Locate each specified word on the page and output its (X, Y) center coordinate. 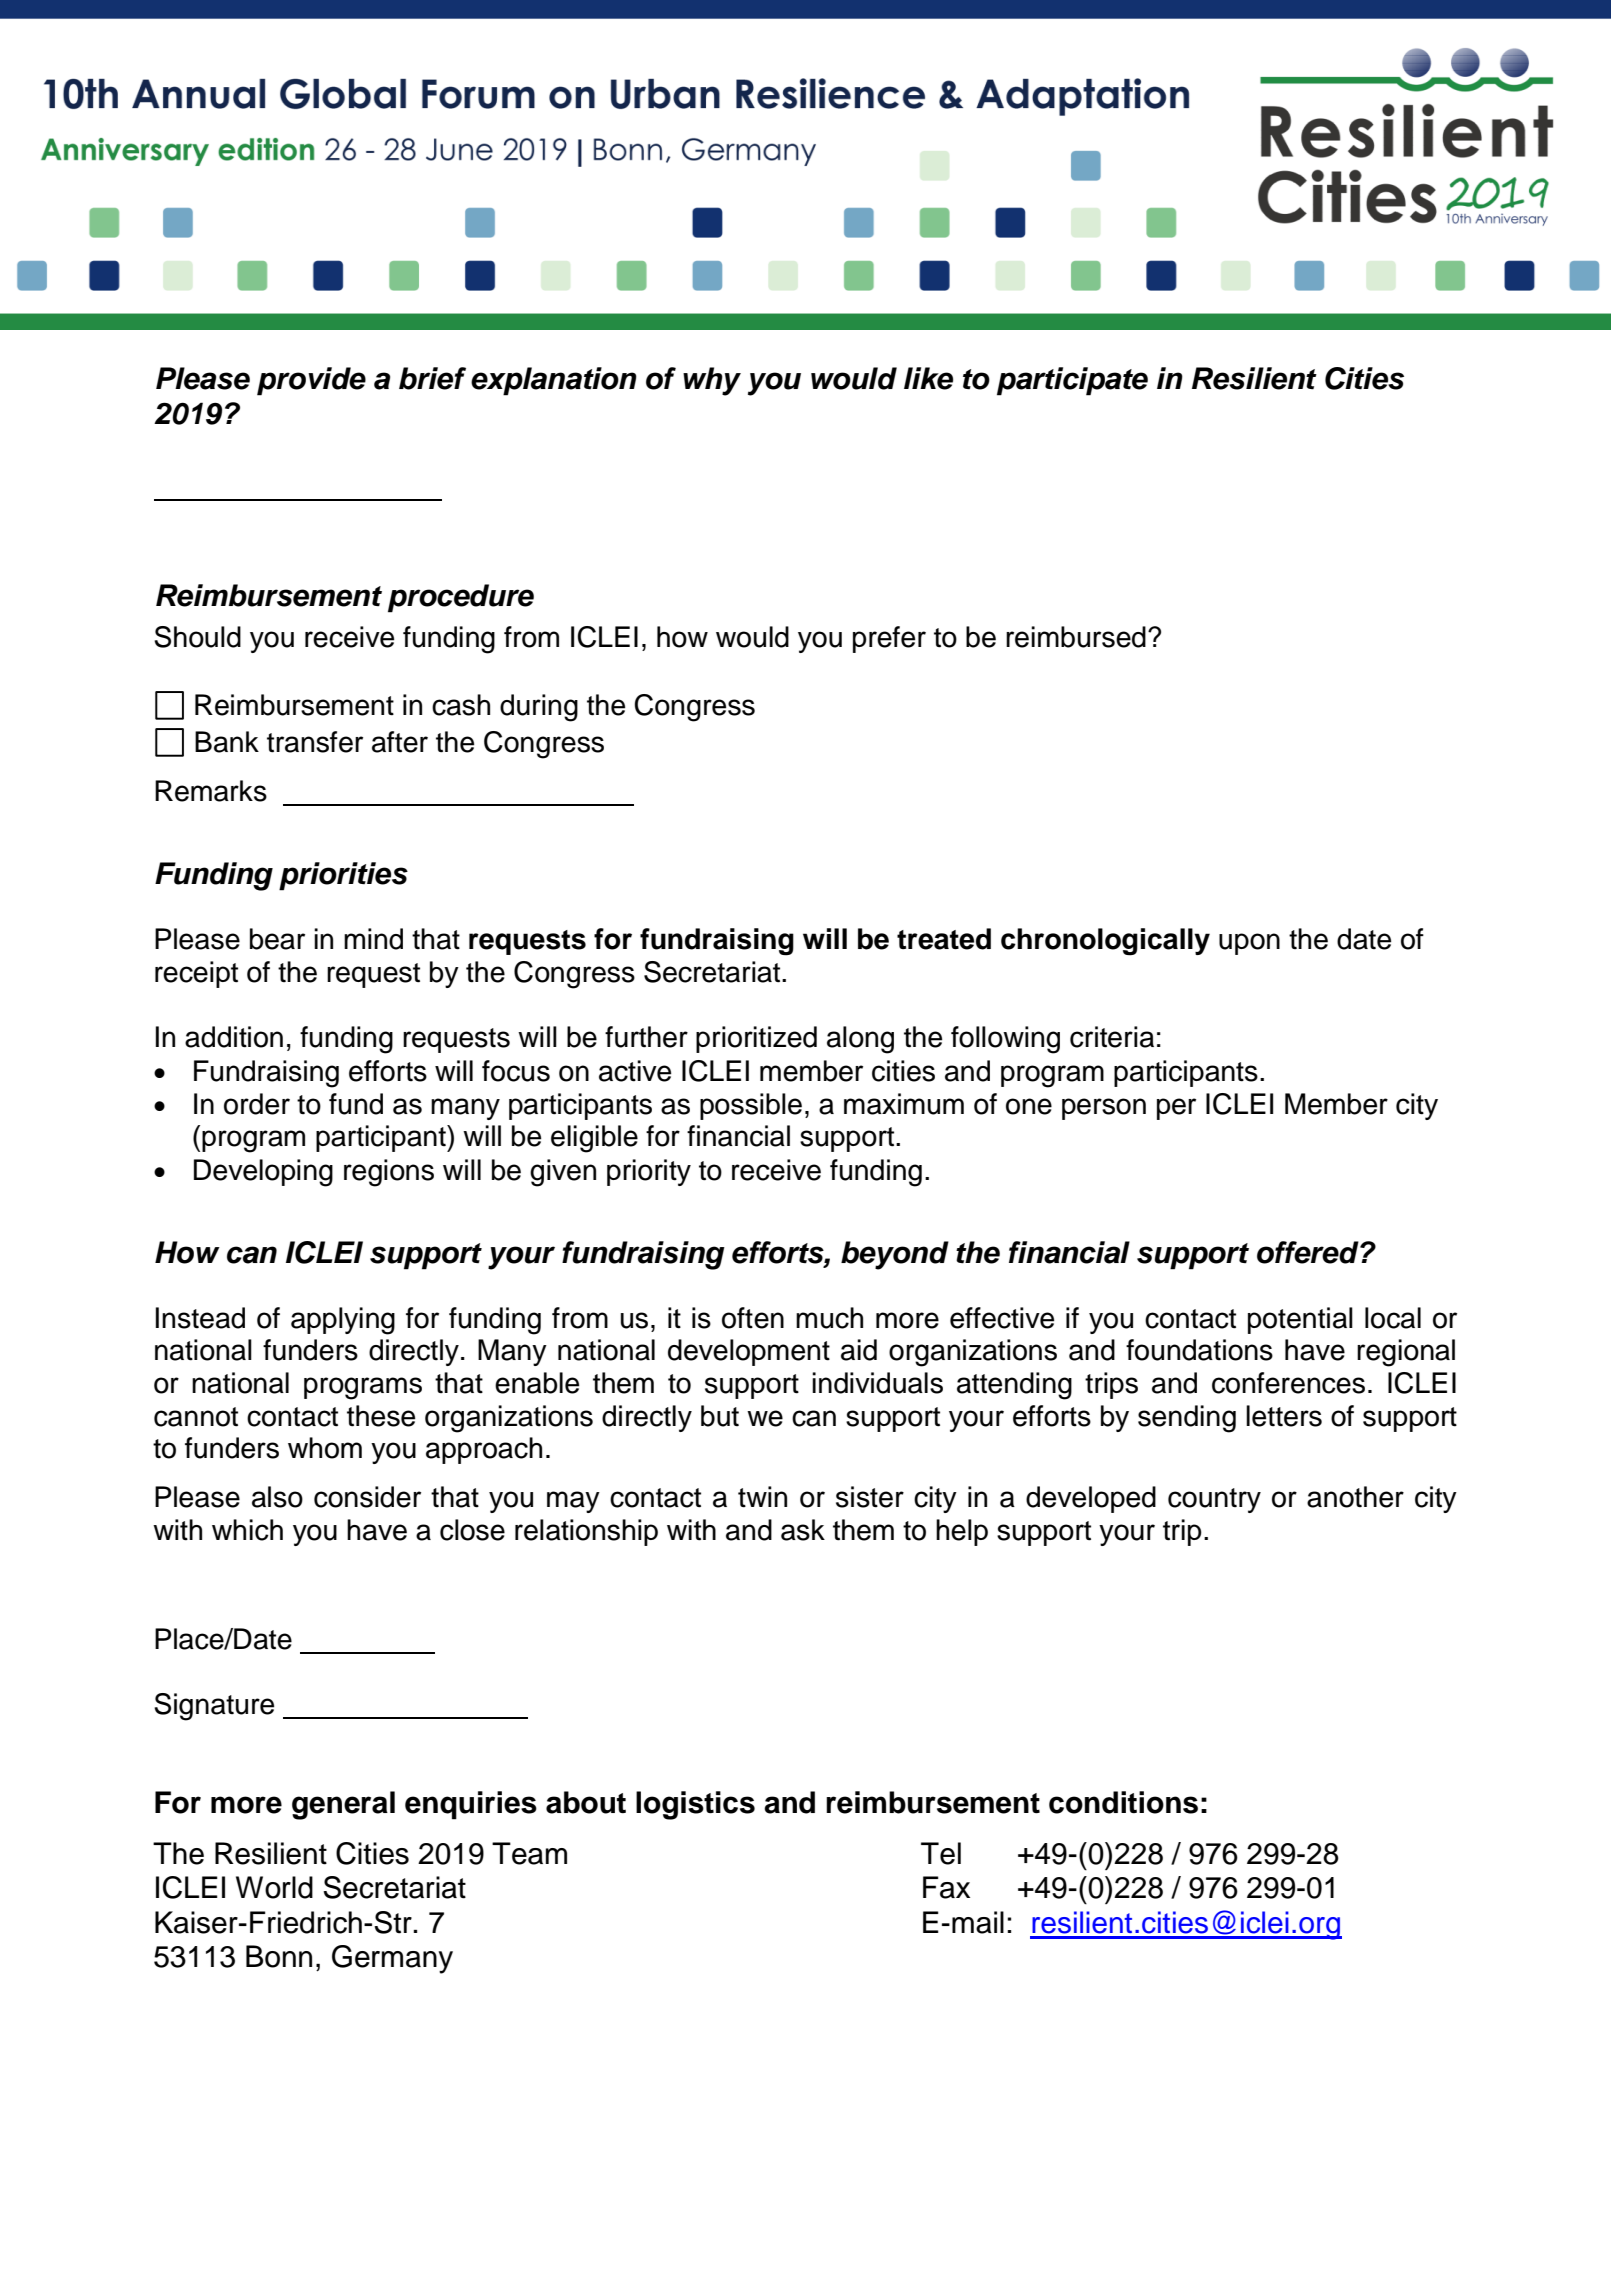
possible (751, 1106)
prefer (889, 639)
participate (1072, 381)
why (712, 381)
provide (311, 381)
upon (1249, 944)
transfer (315, 742)
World (274, 1887)
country (1214, 1500)
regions (389, 1173)
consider (367, 1497)
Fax (946, 1887)
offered (1309, 1252)
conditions (1123, 1802)
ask (803, 1530)
